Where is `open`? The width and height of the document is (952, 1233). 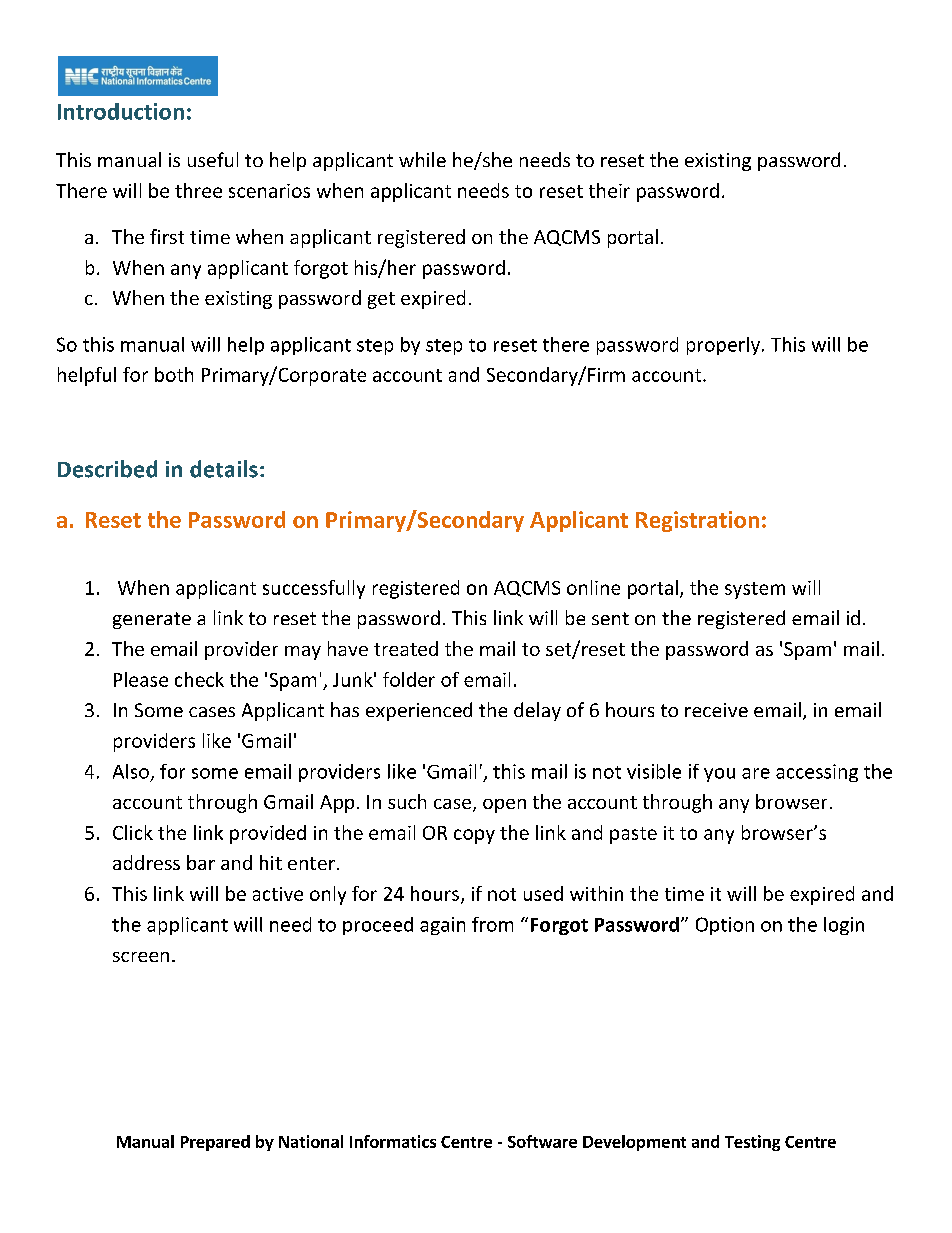
open is located at coordinates (504, 806).
